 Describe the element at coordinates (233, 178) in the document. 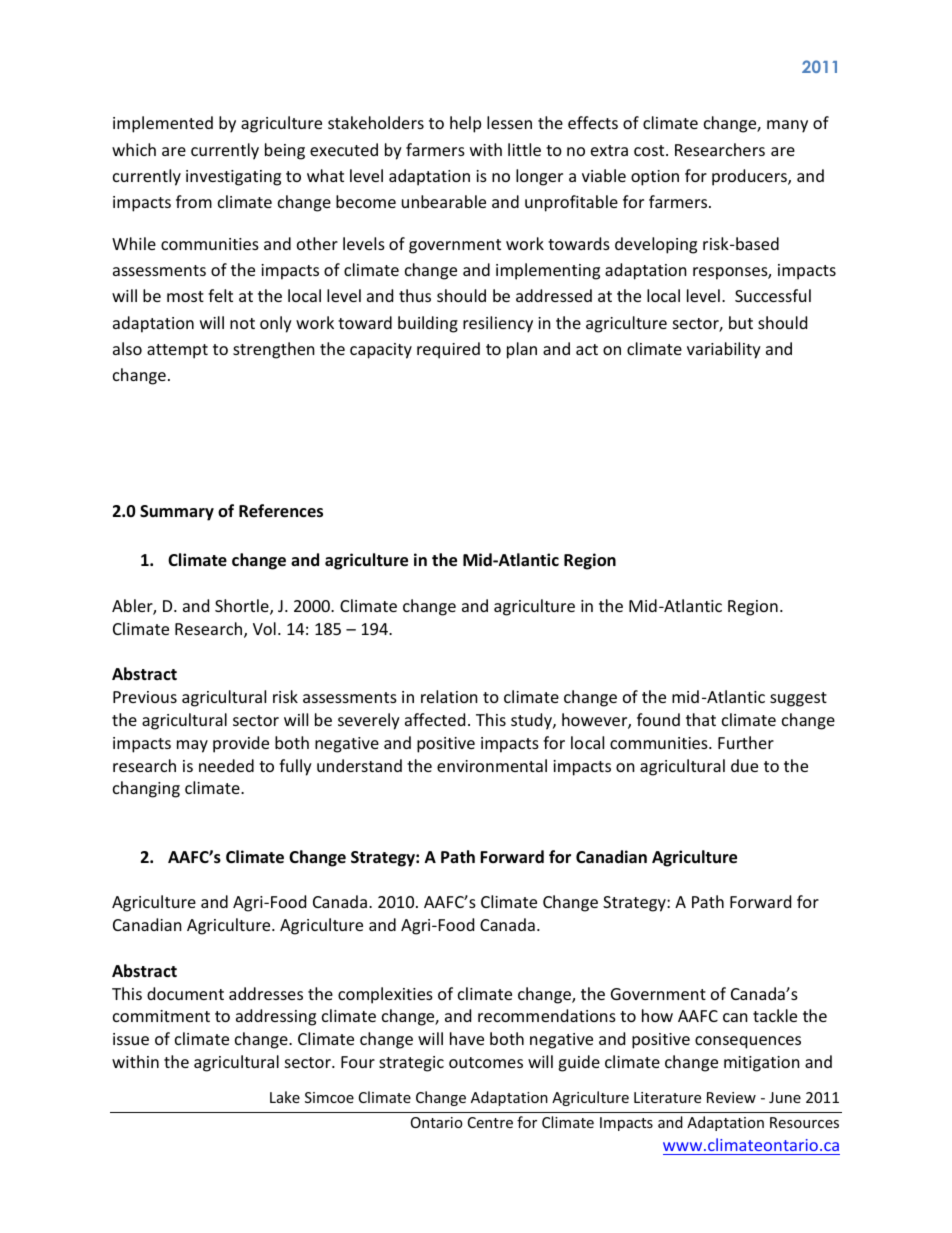

I see `investigating` at that location.
